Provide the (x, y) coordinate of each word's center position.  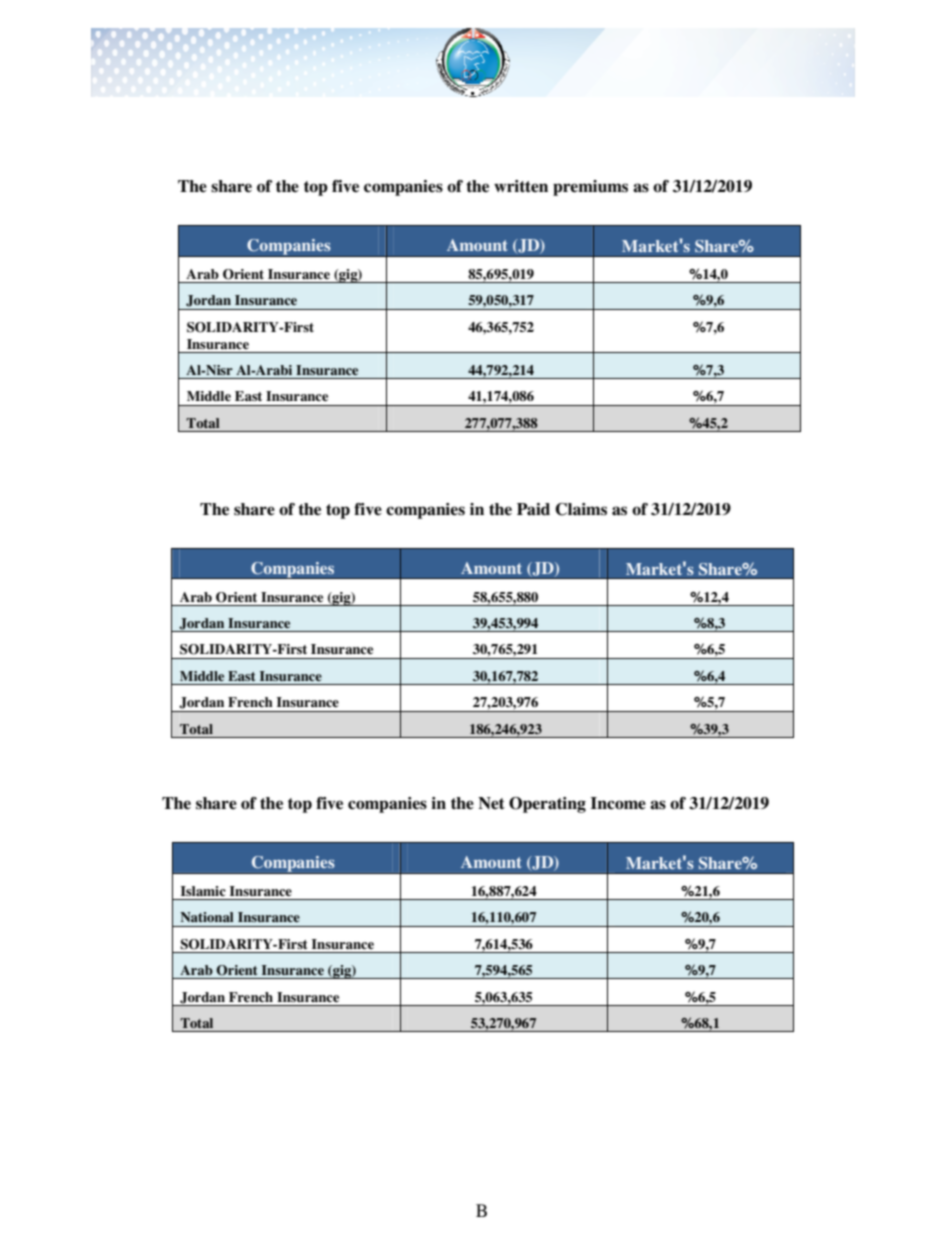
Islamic (203, 891)
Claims (581, 509)
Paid (533, 509)
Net (491, 803)
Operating (547, 805)
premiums (590, 188)
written (521, 186)
